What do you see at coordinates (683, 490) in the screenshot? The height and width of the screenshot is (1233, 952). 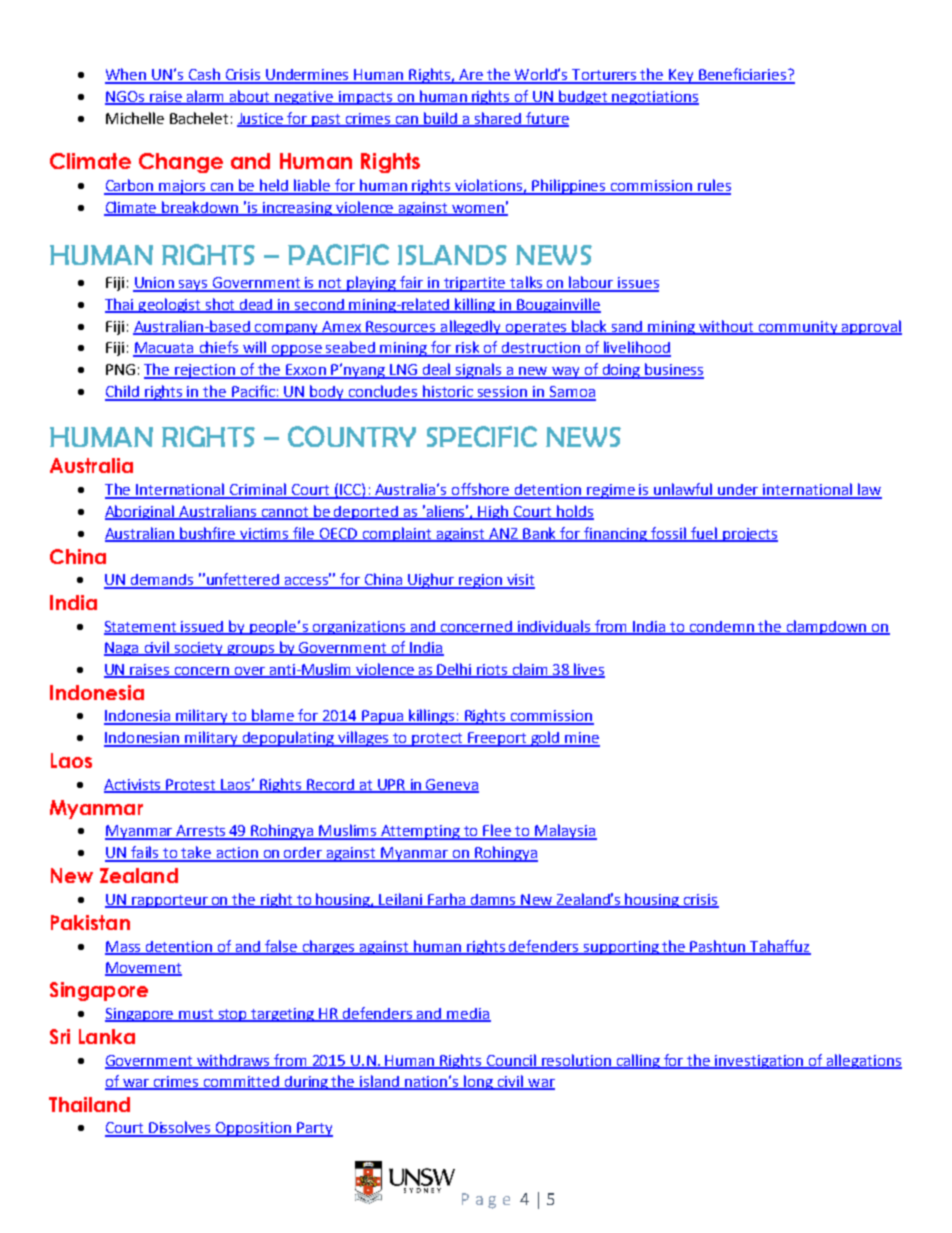 I see `unlawful` at bounding box center [683, 490].
